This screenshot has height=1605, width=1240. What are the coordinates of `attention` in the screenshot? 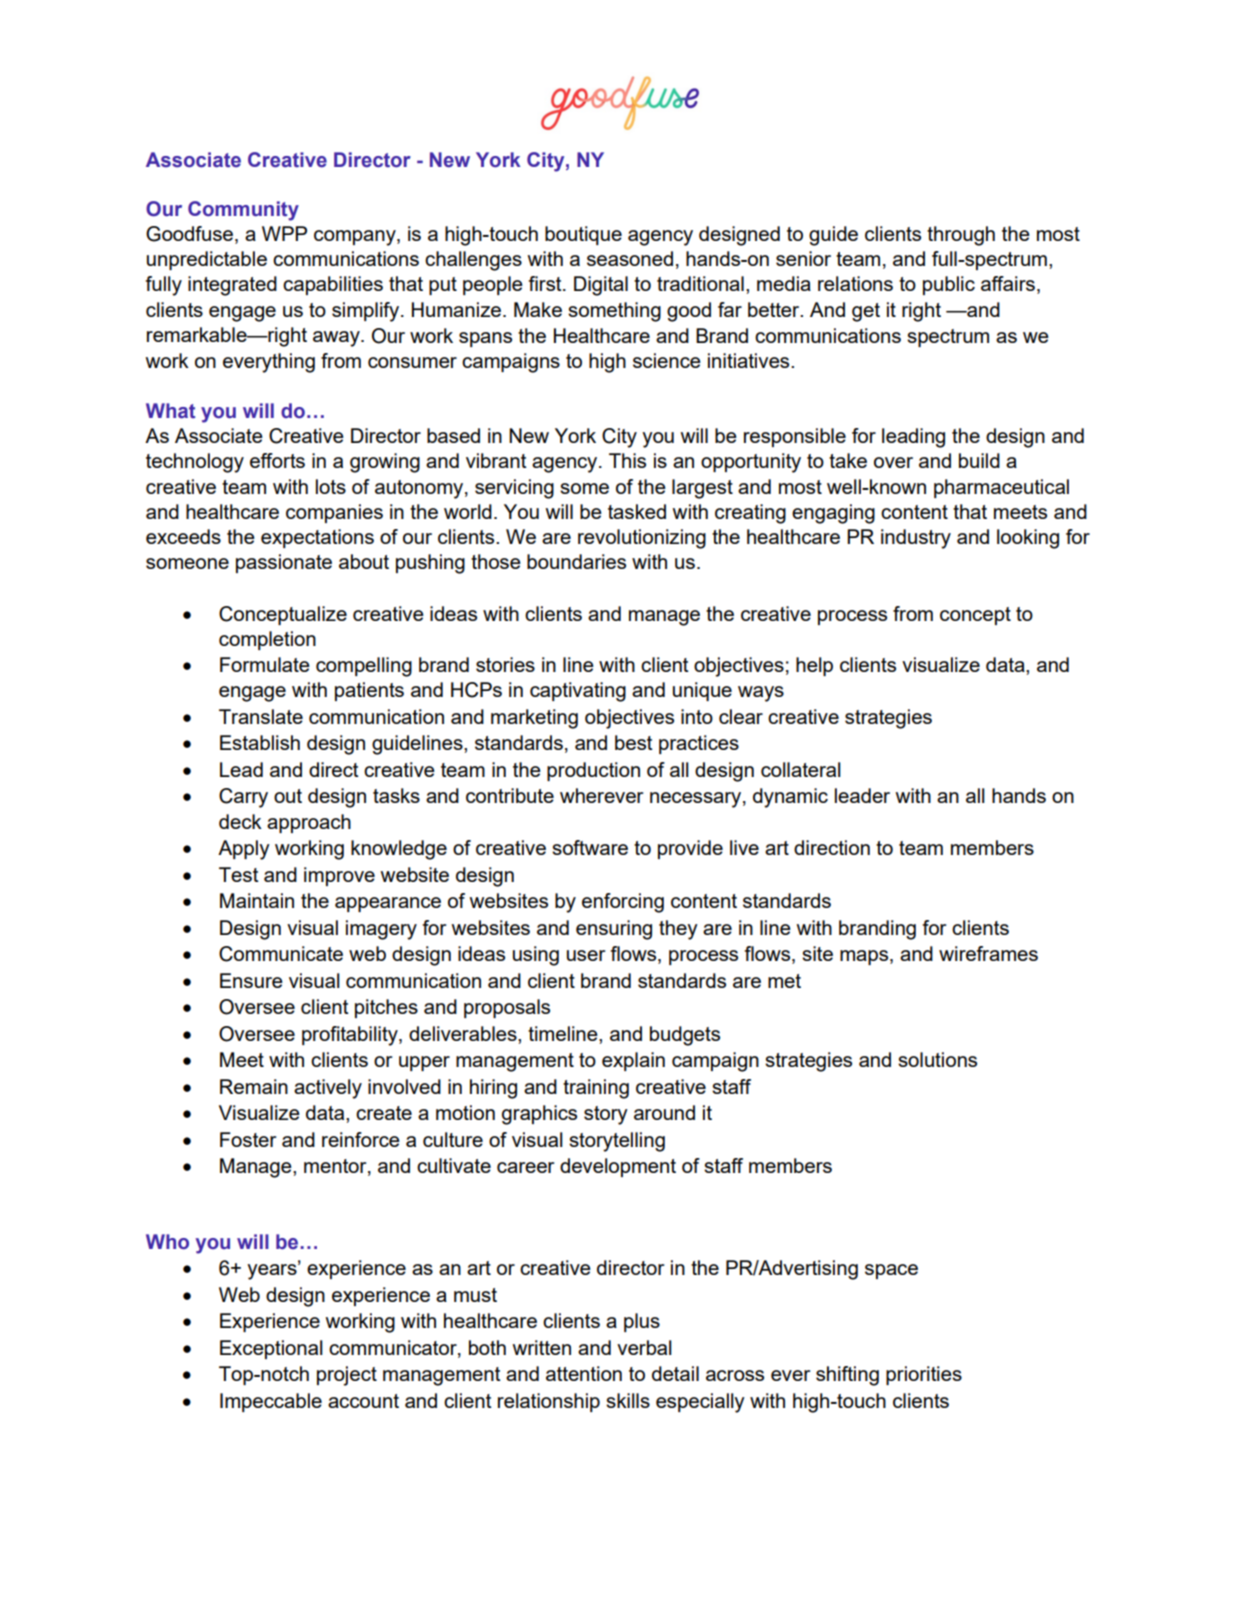 It's located at (584, 1373).
